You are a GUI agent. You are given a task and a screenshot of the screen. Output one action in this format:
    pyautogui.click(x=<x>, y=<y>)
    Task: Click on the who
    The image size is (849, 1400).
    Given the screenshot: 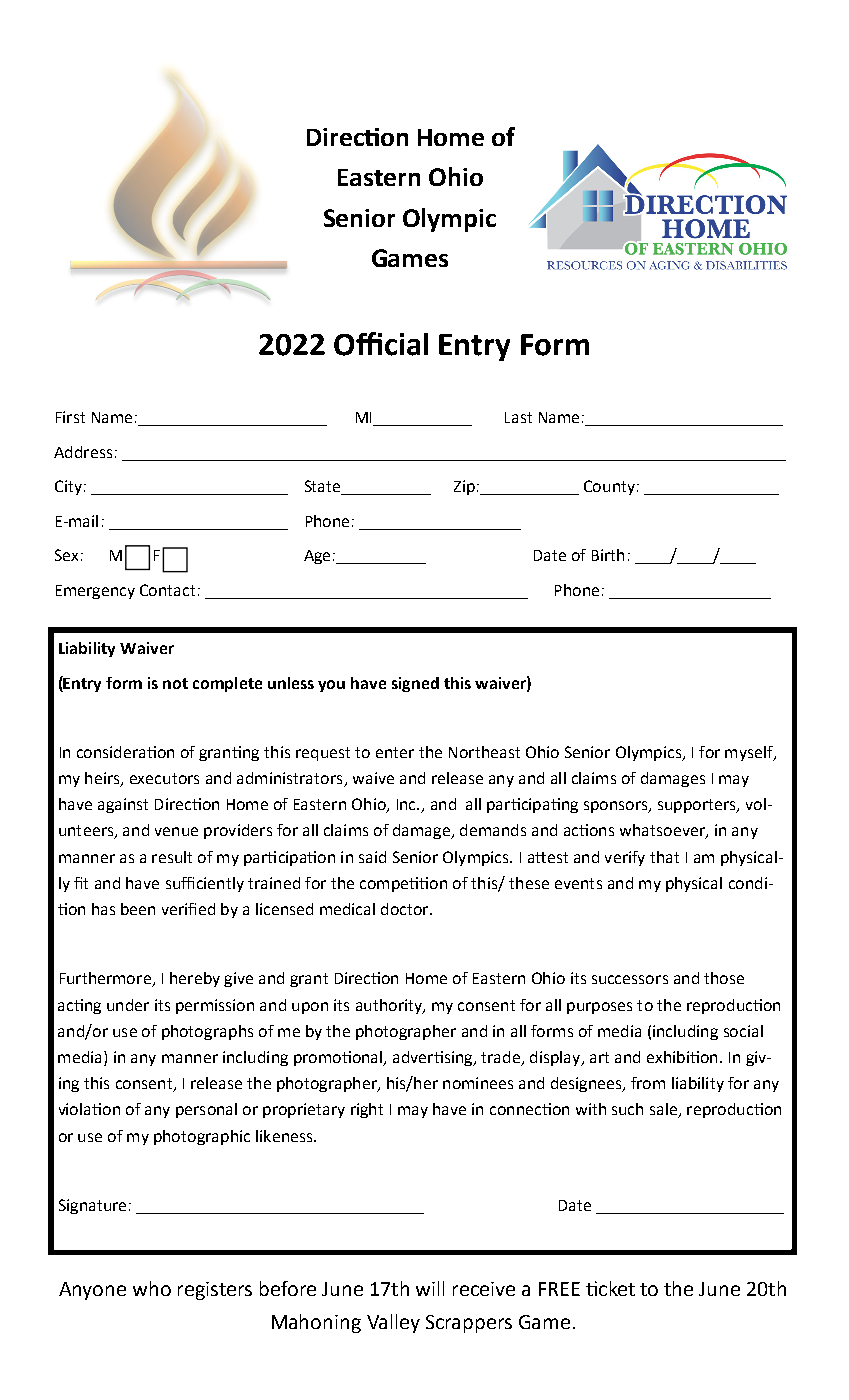 What is the action you would take?
    pyautogui.click(x=152, y=1288)
